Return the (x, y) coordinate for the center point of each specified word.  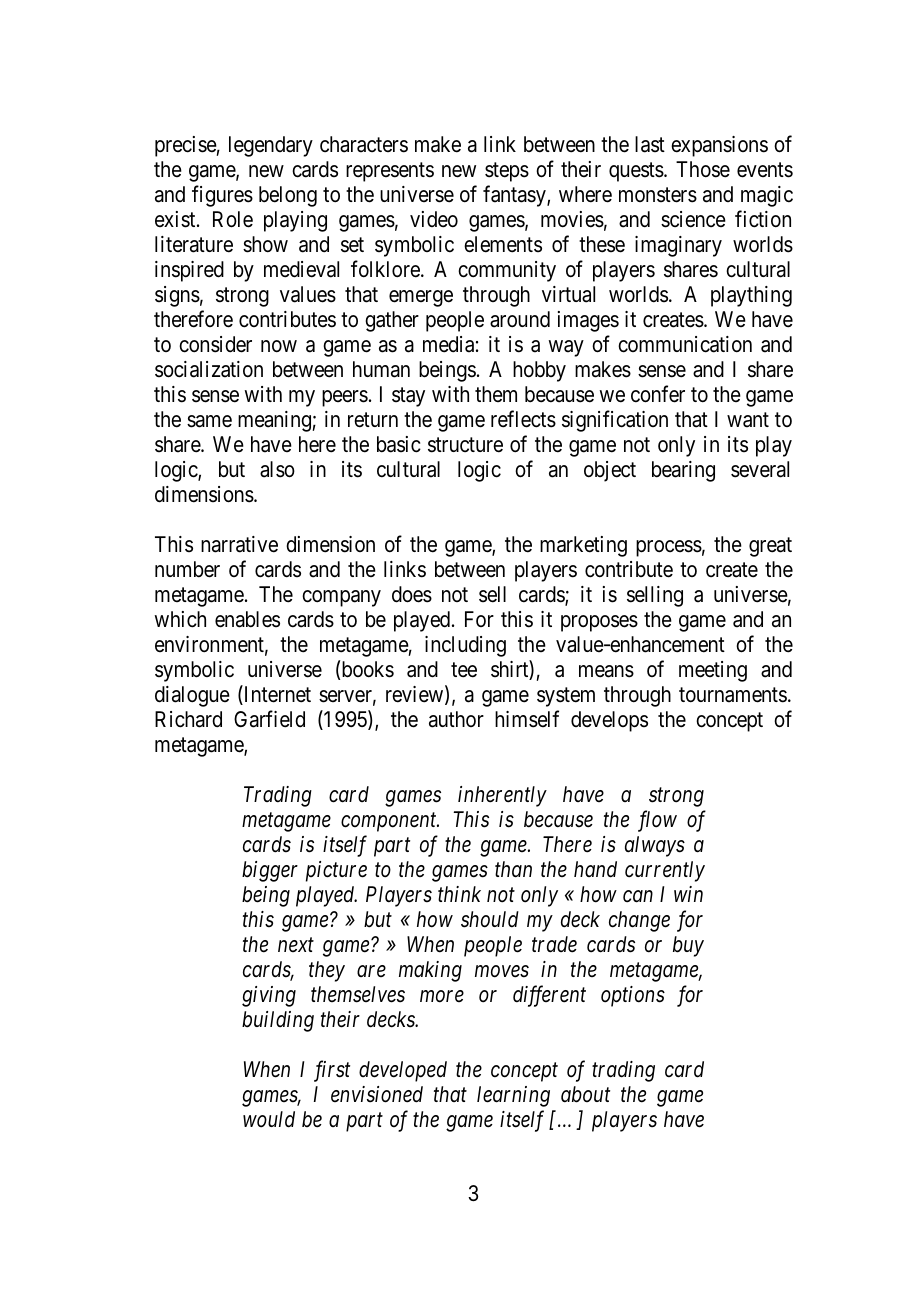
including (465, 646)
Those (703, 169)
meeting (713, 671)
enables (247, 619)
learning (513, 1096)
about (585, 1094)
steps (507, 172)
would (269, 1119)
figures (222, 196)
